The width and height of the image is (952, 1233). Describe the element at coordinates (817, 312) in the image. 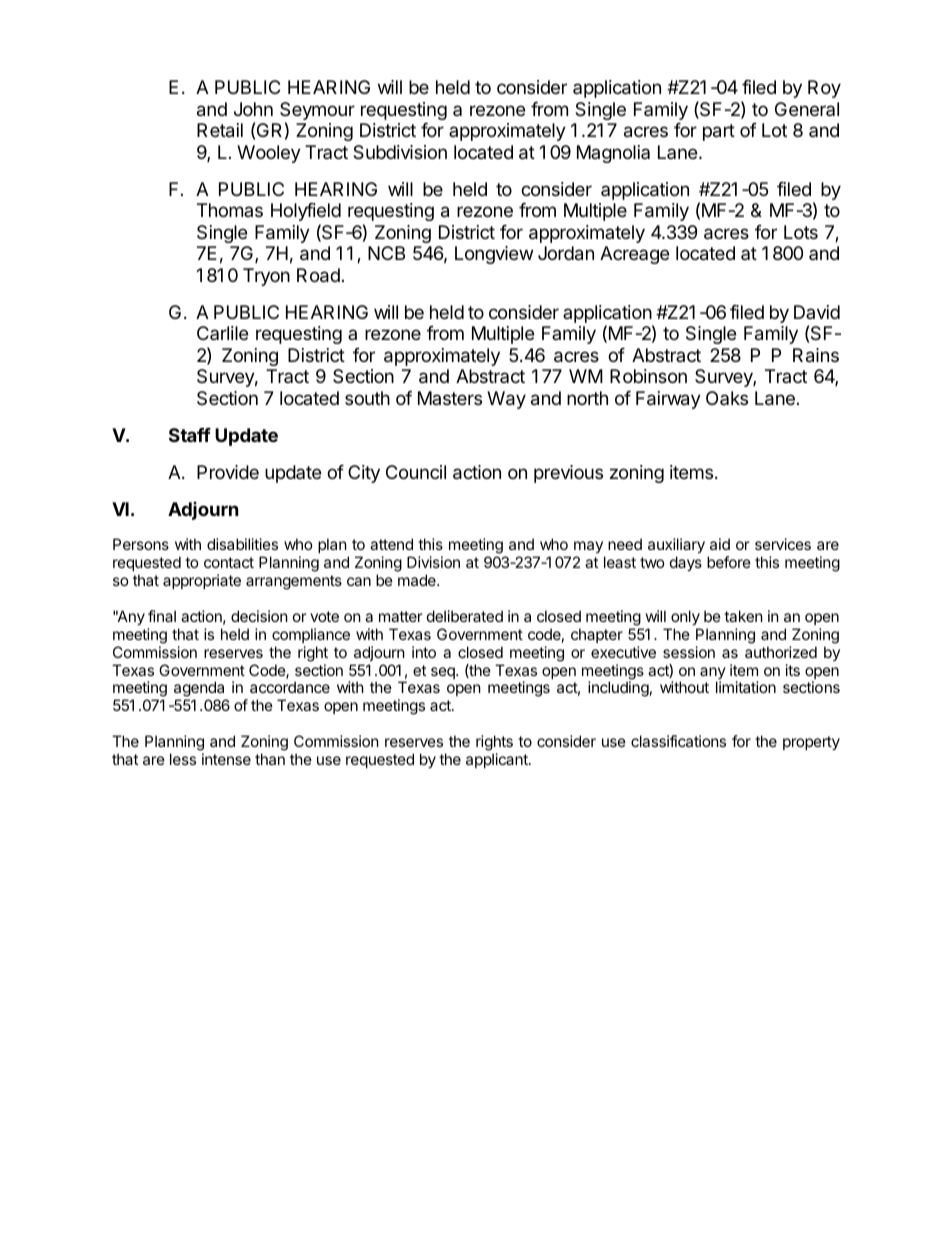

I see `David` at that location.
